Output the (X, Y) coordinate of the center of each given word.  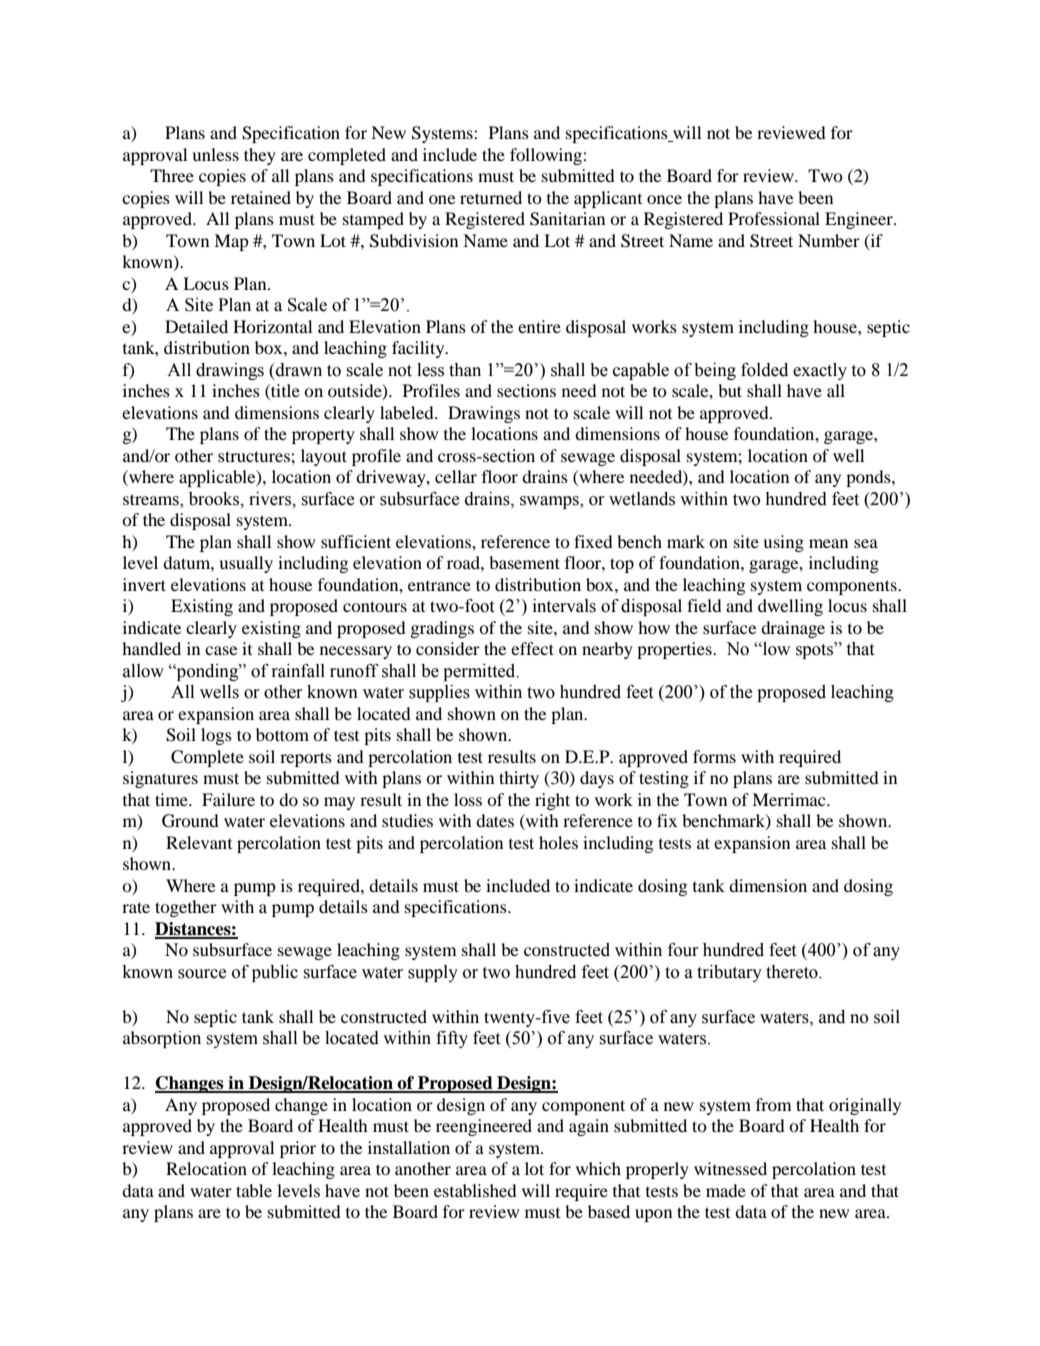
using (783, 543)
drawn (298, 370)
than (465, 370)
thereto (793, 972)
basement (524, 562)
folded (764, 370)
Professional (774, 218)
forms (714, 756)
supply (433, 973)
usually (246, 564)
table (254, 1190)
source (202, 974)
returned (491, 197)
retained (261, 197)
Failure (228, 799)
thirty (519, 779)
